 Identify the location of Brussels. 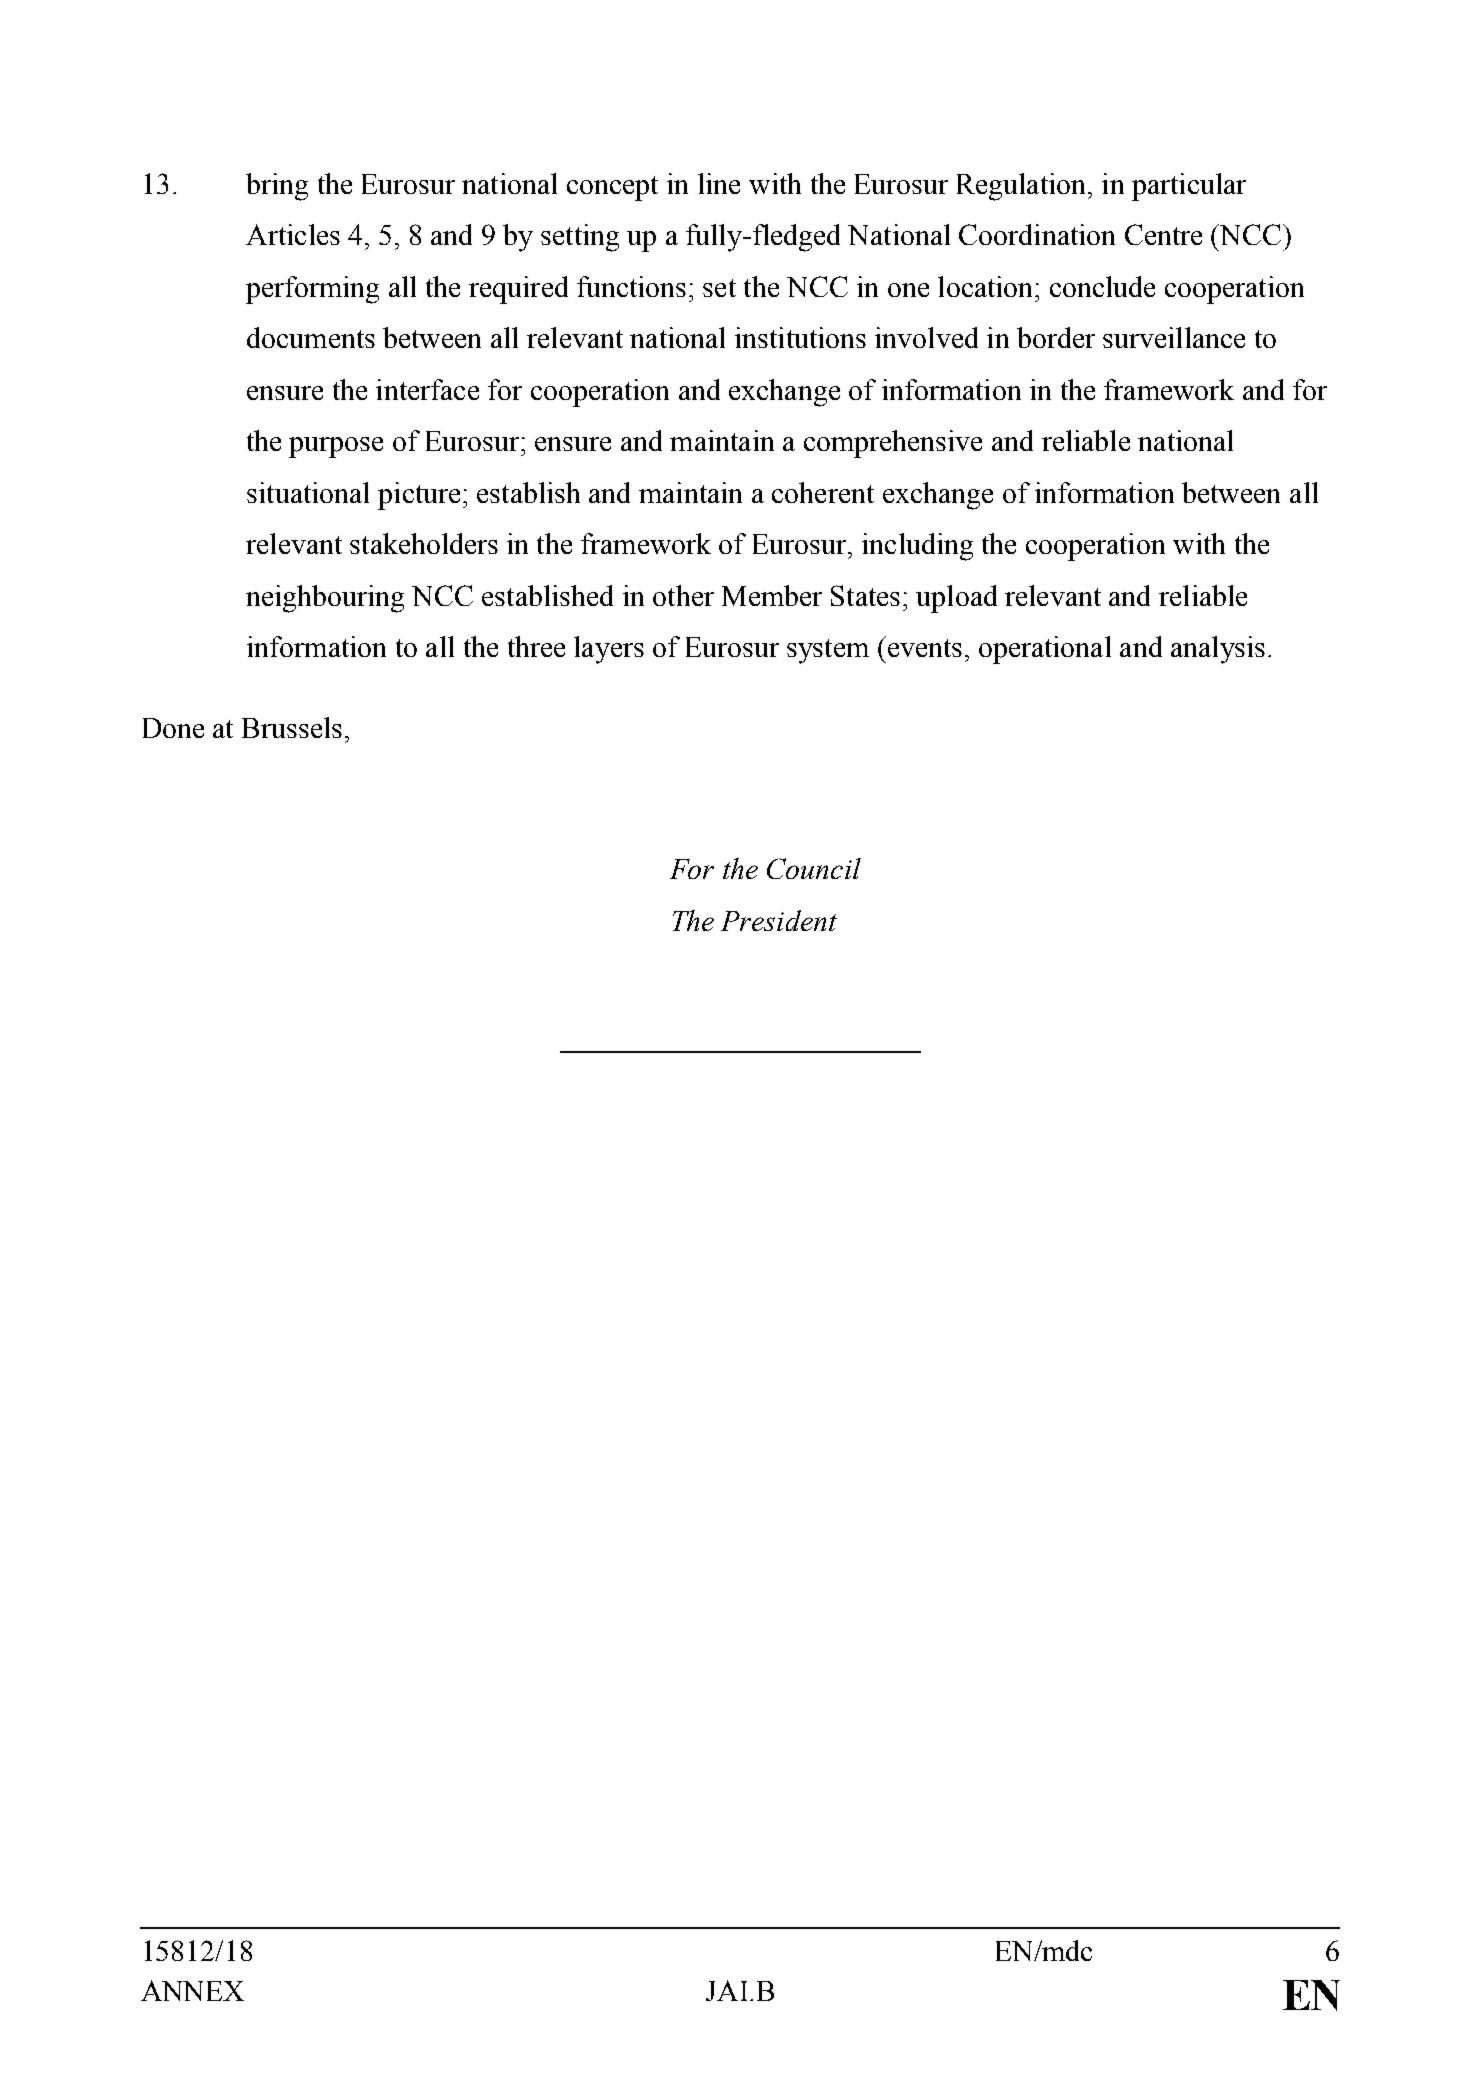
(292, 727).
